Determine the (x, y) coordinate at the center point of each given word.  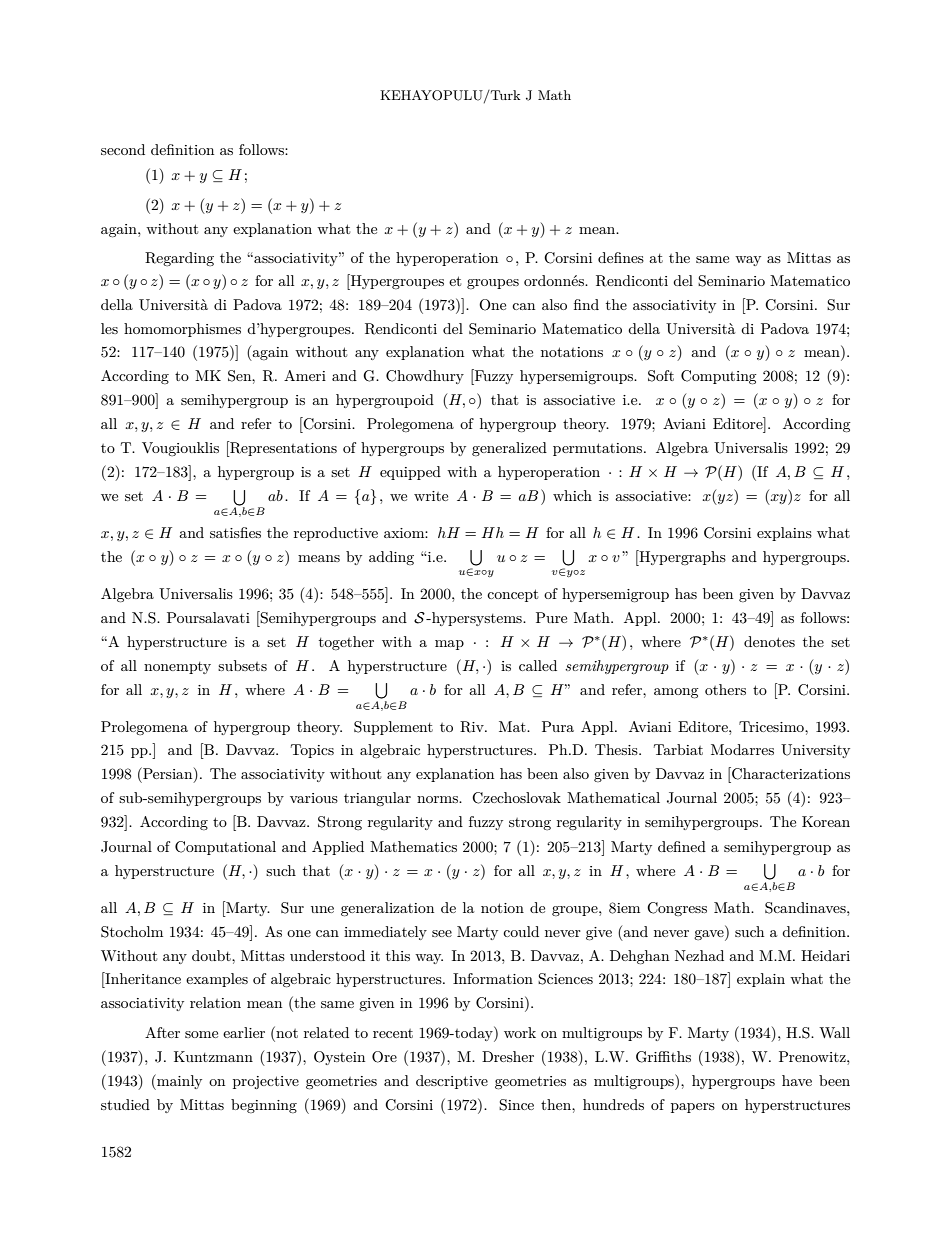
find (586, 304)
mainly (178, 1082)
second (123, 149)
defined (682, 846)
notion (502, 908)
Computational (225, 848)
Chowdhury (425, 377)
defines (621, 257)
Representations (282, 449)
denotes (769, 641)
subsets (242, 665)
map (449, 645)
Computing (719, 377)
